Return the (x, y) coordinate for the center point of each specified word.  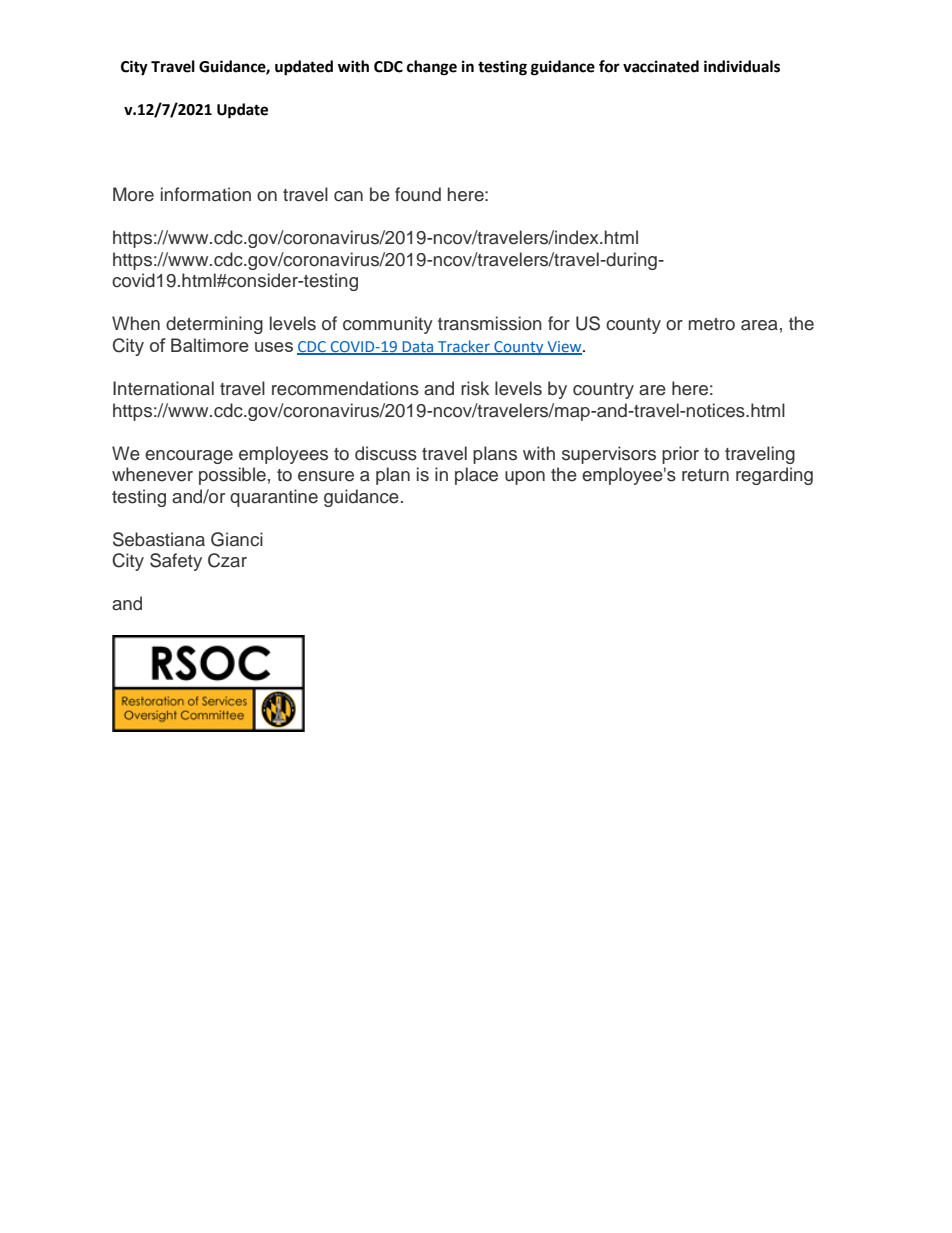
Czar (227, 560)
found (418, 194)
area (759, 325)
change (432, 68)
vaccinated (661, 66)
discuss (386, 453)
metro (712, 324)
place (476, 476)
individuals (742, 66)
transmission (490, 323)
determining (214, 325)
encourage (189, 457)
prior (680, 455)
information (206, 194)
